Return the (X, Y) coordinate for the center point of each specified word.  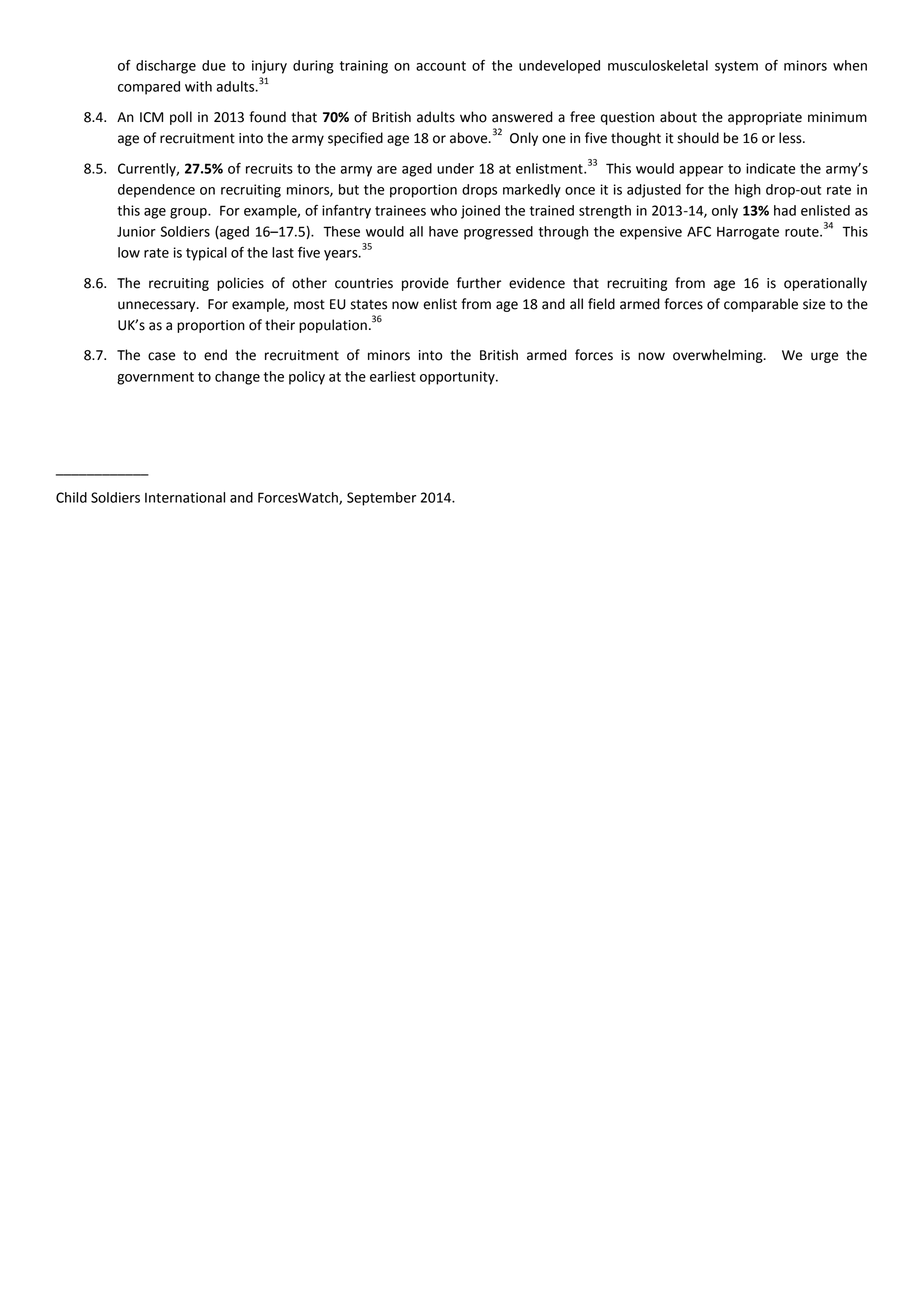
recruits (269, 168)
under (455, 168)
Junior (136, 231)
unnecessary (158, 306)
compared (149, 88)
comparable (761, 305)
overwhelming (719, 356)
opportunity (458, 378)
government (155, 378)
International (185, 497)
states (369, 305)
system (736, 67)
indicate (770, 168)
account (441, 66)
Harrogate (748, 233)
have (443, 231)
